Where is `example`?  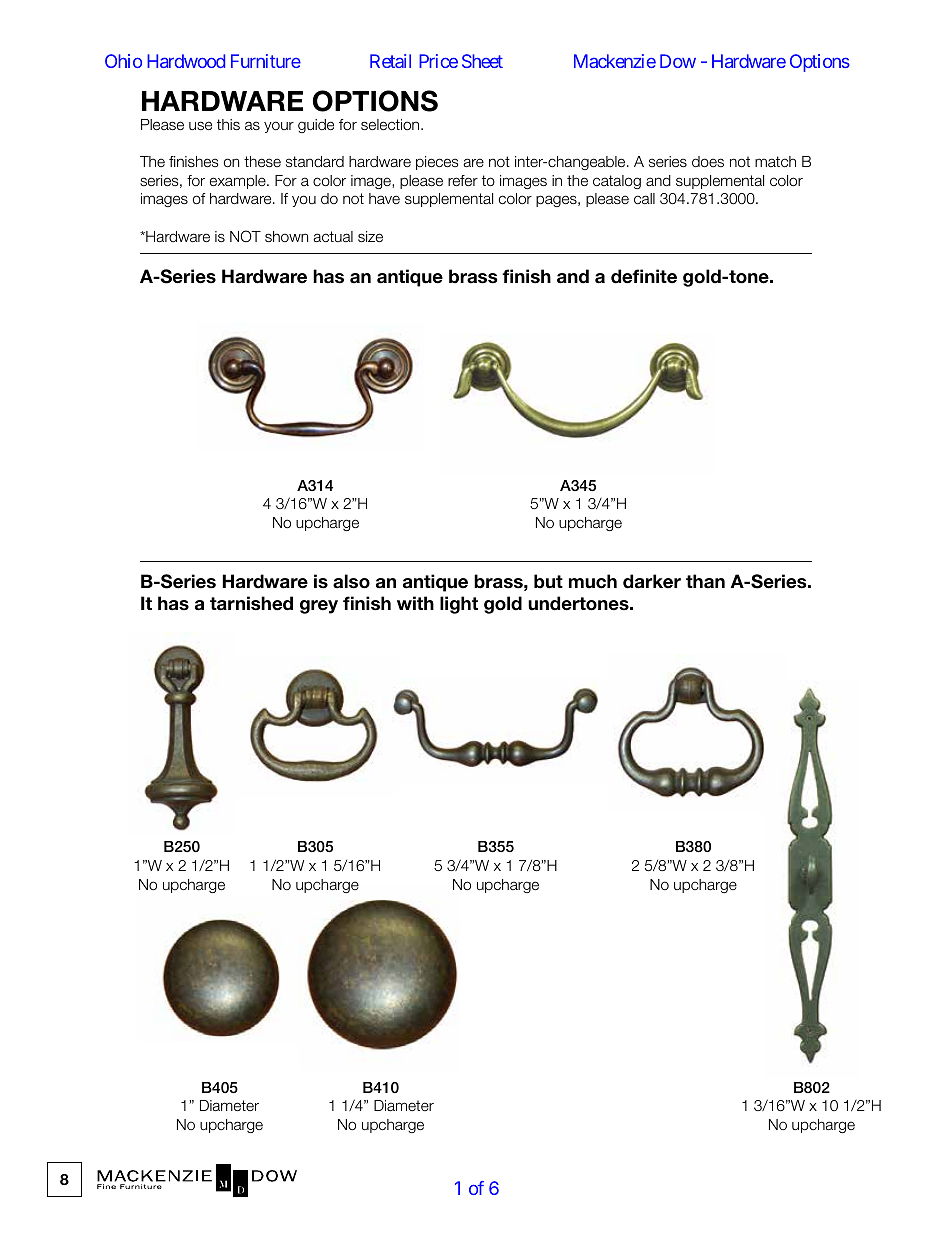 example is located at coordinates (239, 182).
